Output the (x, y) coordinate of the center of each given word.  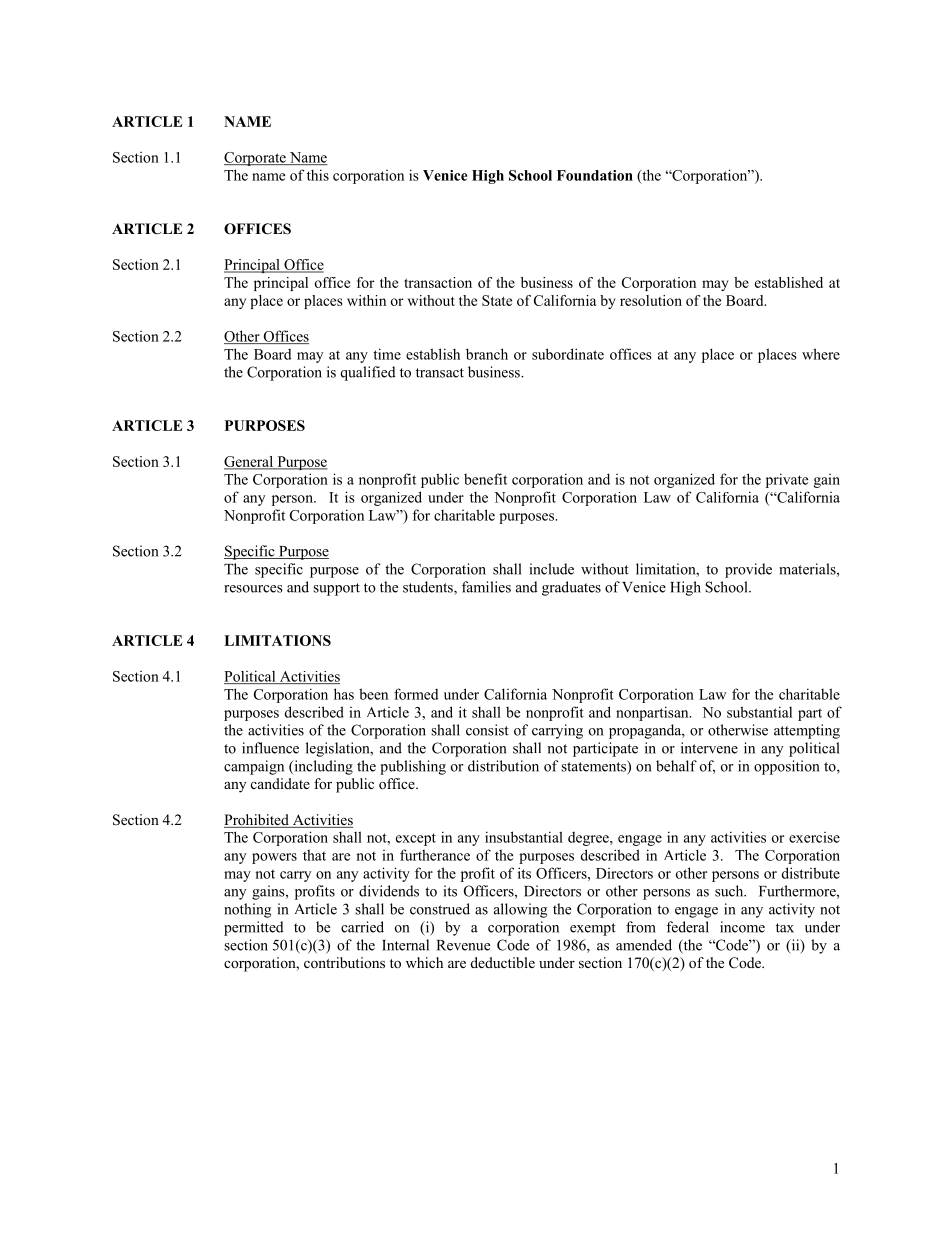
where (821, 354)
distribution (503, 766)
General (249, 462)
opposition (787, 767)
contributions (344, 962)
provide (748, 570)
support (336, 589)
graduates (571, 588)
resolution (651, 300)
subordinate (568, 354)
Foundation (595, 175)
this (318, 175)
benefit (485, 479)
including (322, 767)
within (366, 300)
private (787, 480)
